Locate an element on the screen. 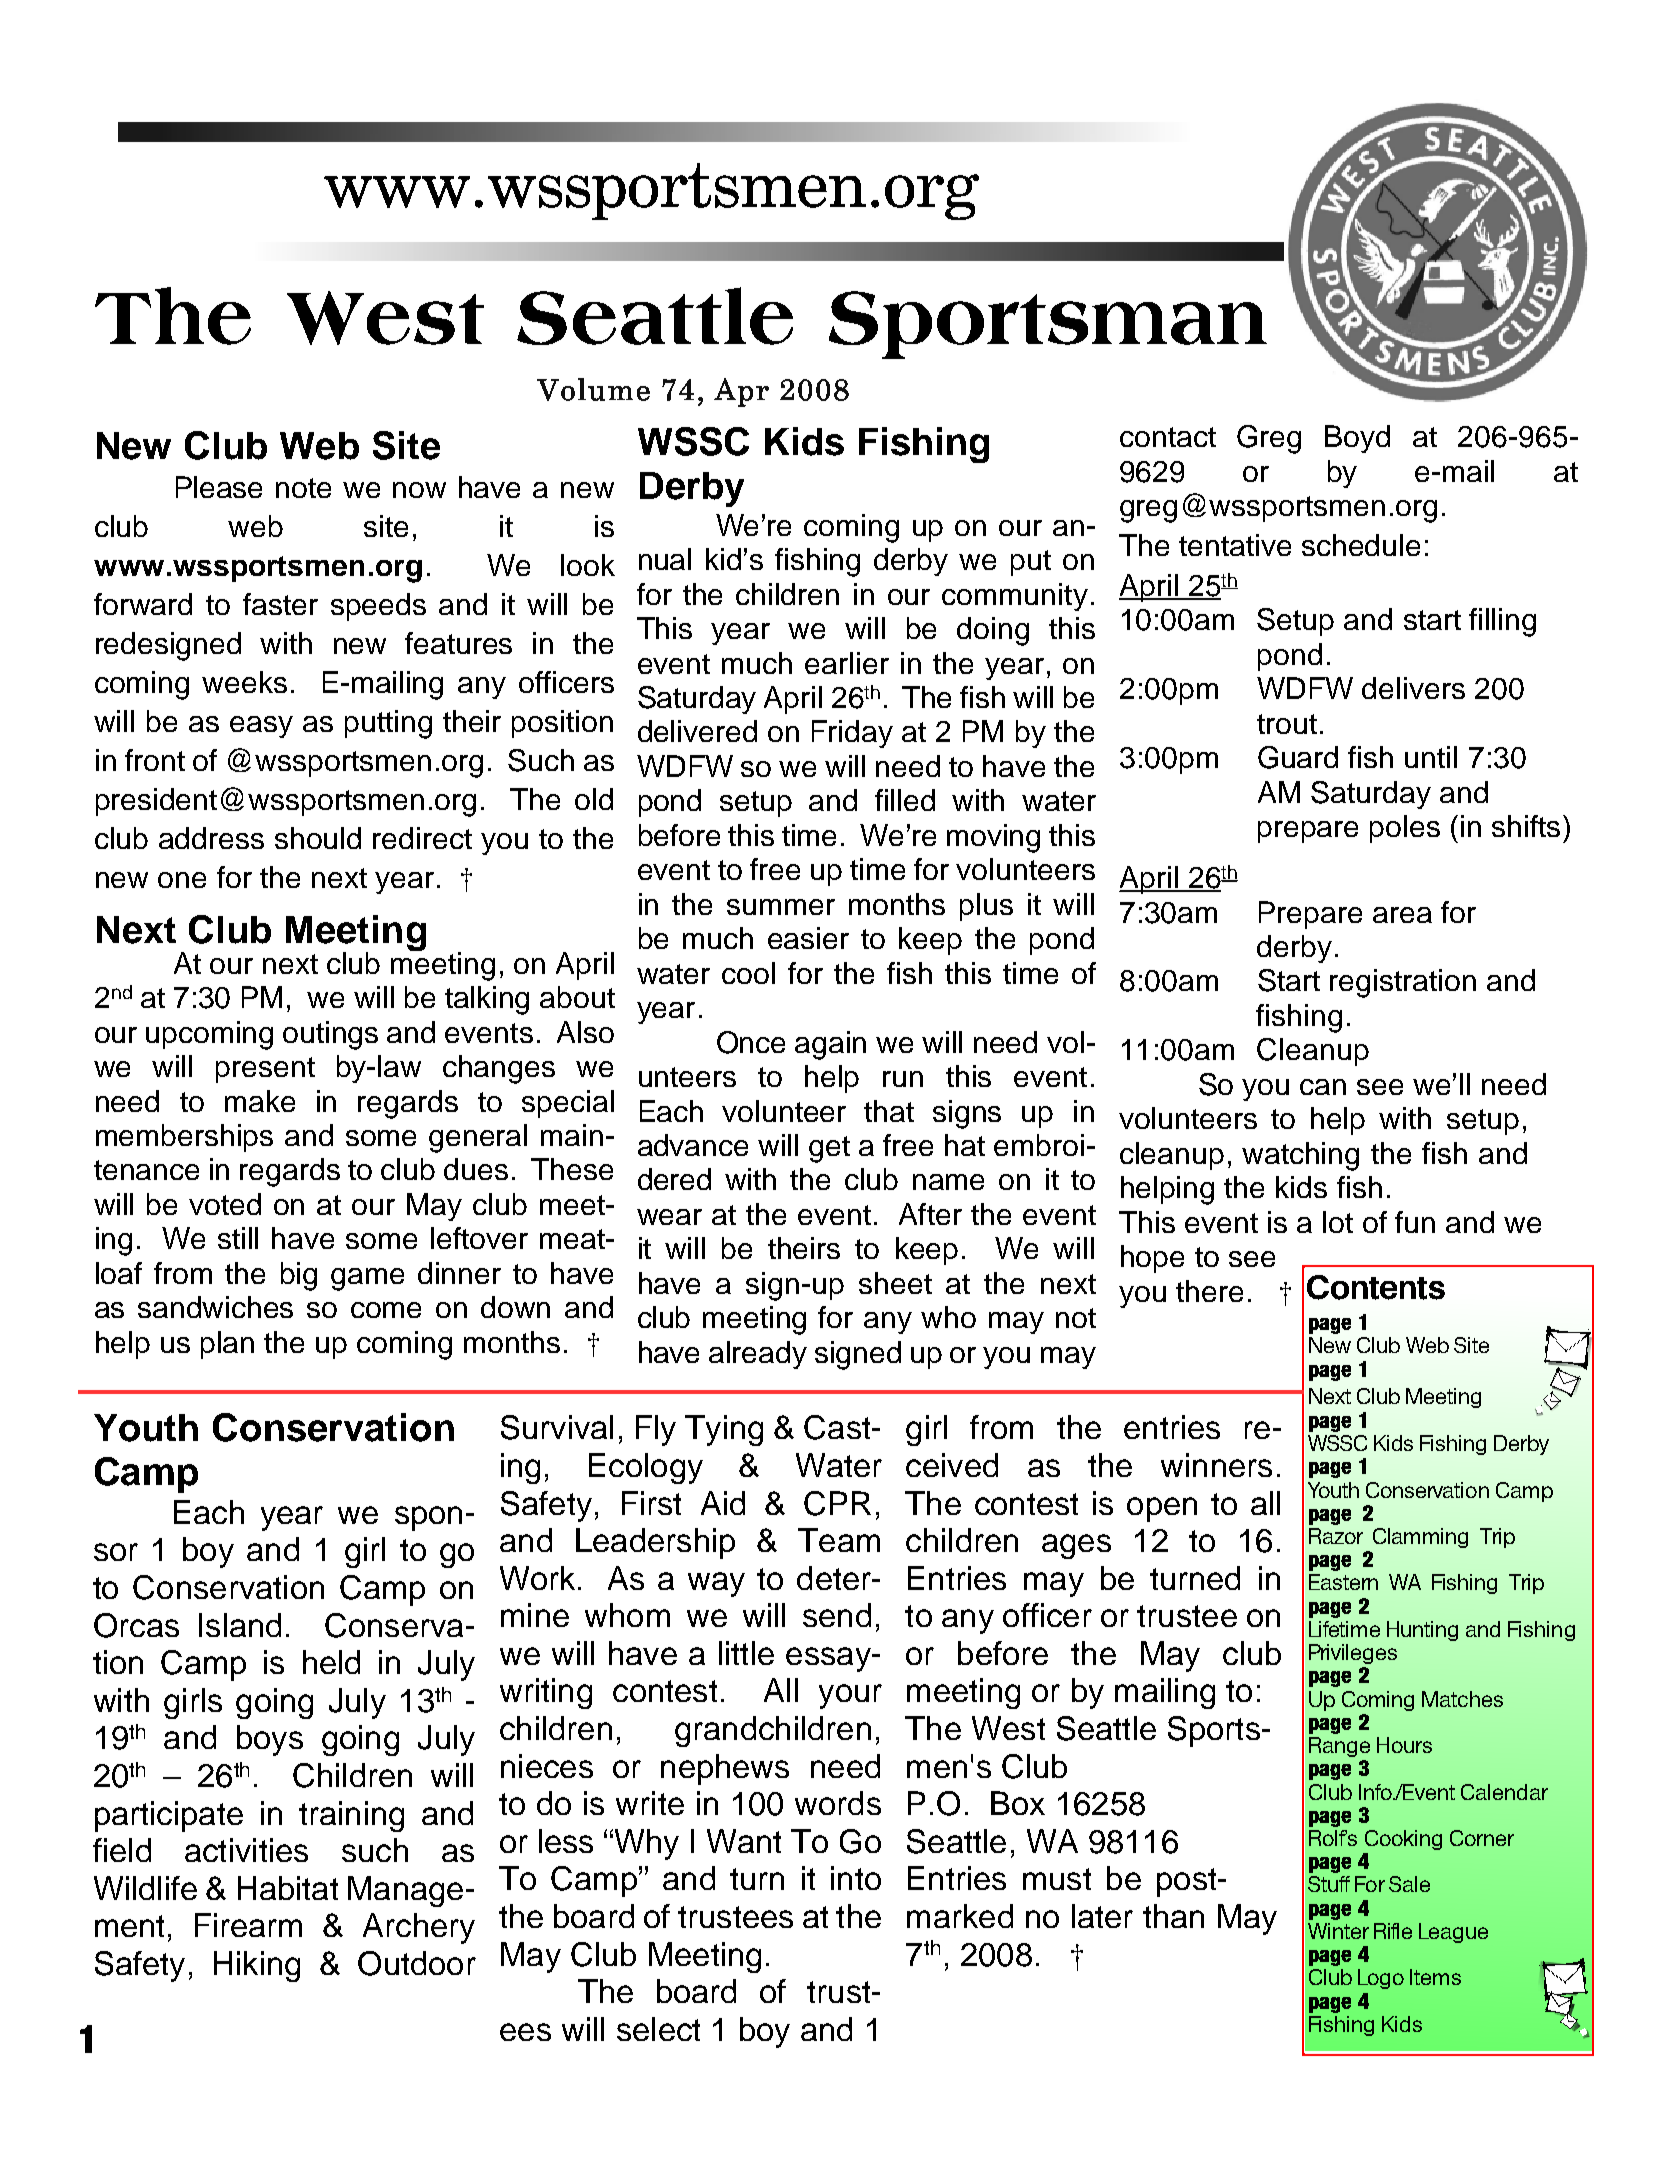 The image size is (1672, 2164). Razor is located at coordinates (1336, 1536).
